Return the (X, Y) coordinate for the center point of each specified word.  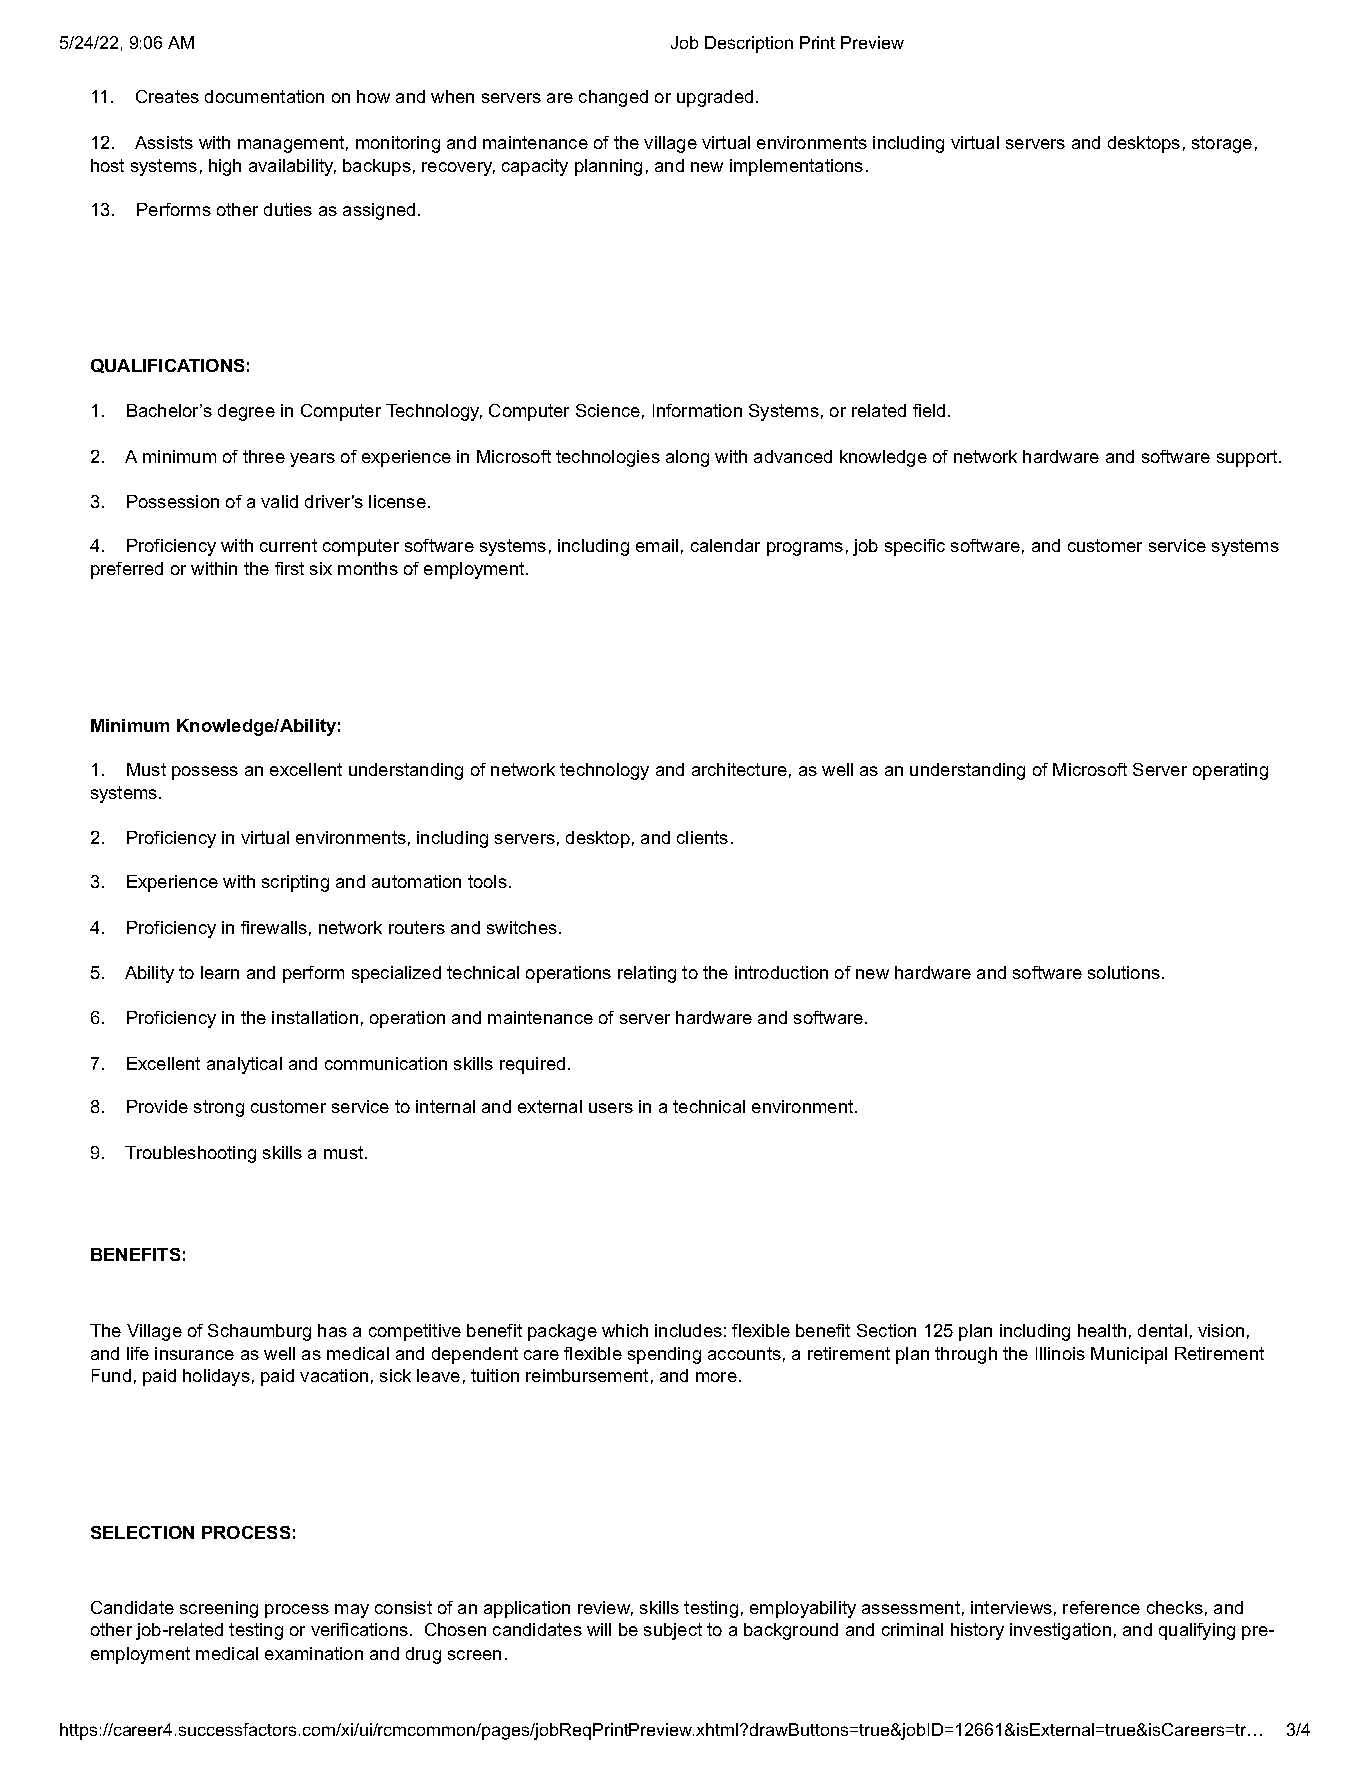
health (1102, 1330)
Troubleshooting (190, 1154)
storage (1222, 144)
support (1247, 458)
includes (688, 1330)
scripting (295, 883)
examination (314, 1653)
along (687, 458)
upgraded (715, 98)
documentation (264, 96)
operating (1230, 771)
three (264, 456)
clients (702, 837)
